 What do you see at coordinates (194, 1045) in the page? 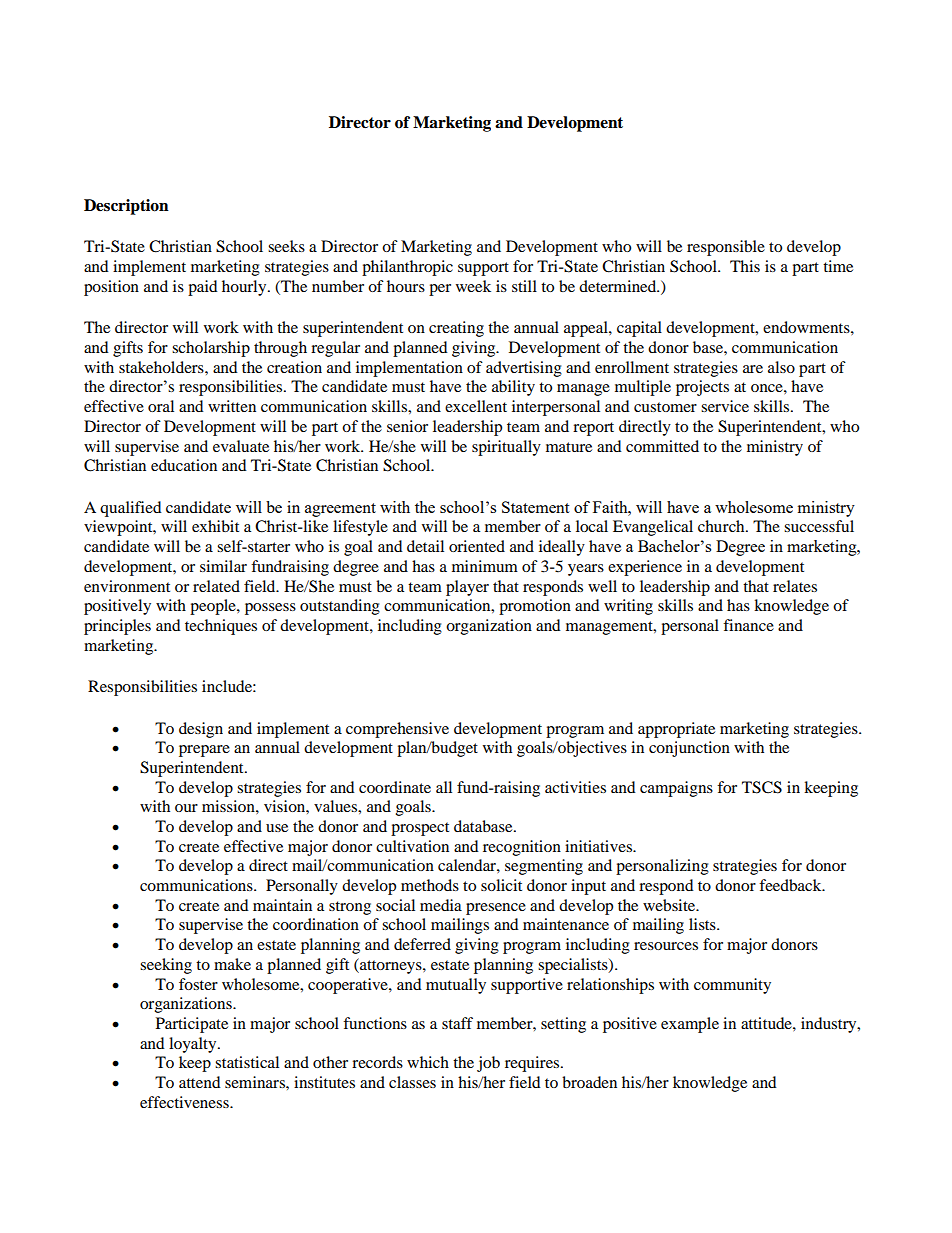
I see `loyalty` at bounding box center [194, 1045].
